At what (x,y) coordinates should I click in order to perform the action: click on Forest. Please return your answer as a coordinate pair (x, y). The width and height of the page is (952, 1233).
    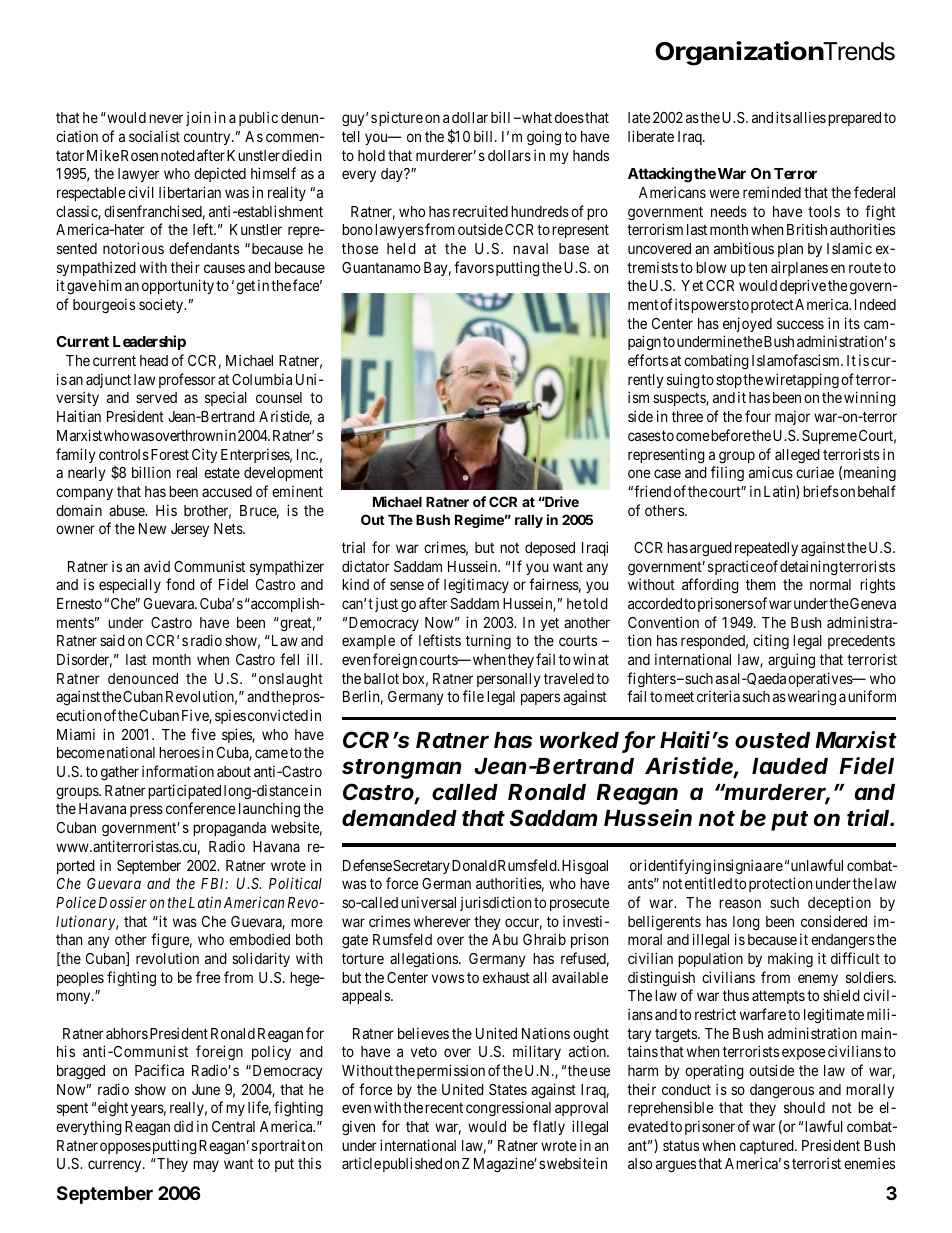
    Looking at the image, I should click on (170, 454).
